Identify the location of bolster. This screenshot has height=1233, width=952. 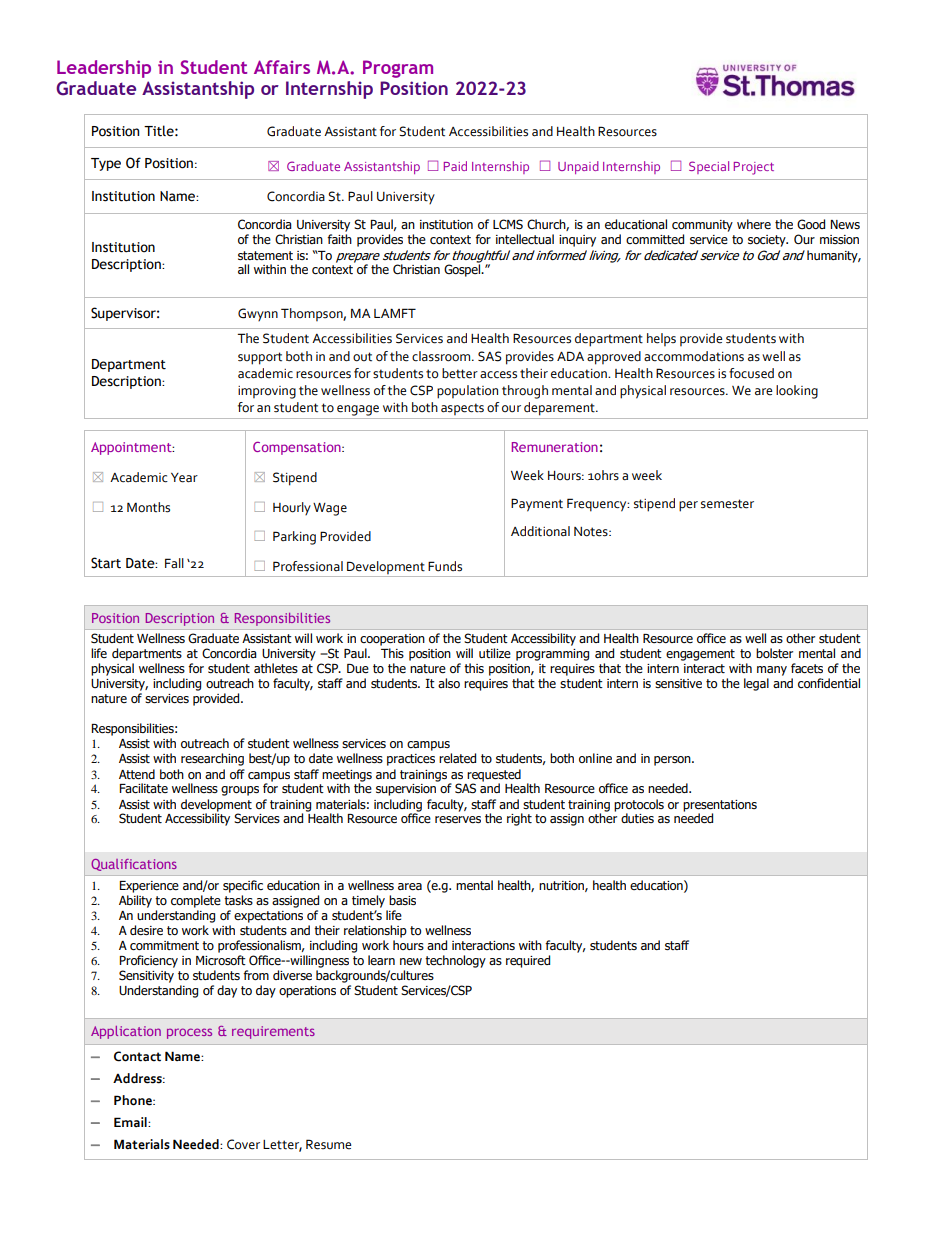
(774, 653).
